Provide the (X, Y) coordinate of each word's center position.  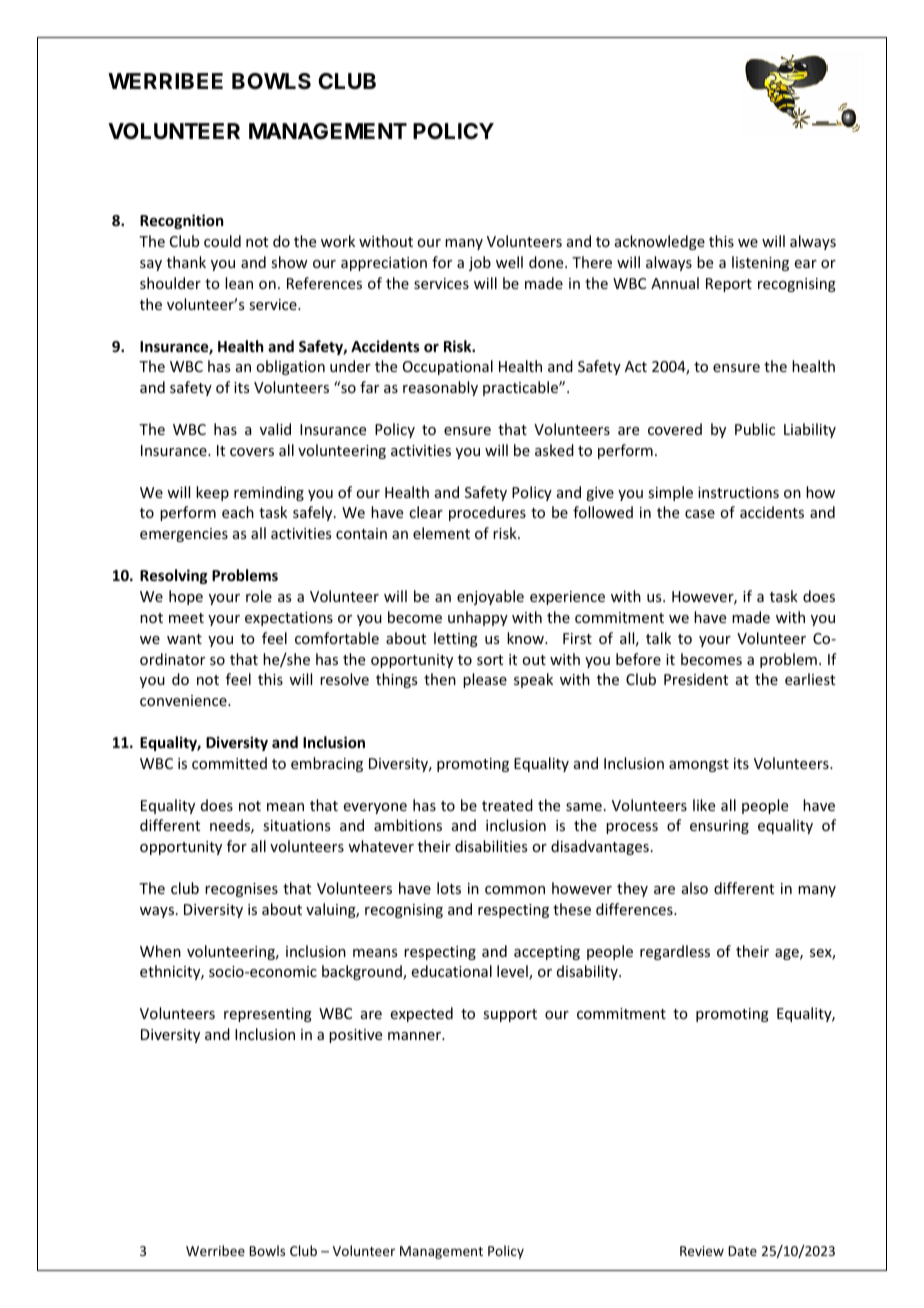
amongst (699, 765)
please (485, 680)
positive (355, 1036)
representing (268, 1015)
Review (702, 1251)
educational (452, 971)
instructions (738, 492)
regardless (675, 952)
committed (229, 763)
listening (760, 263)
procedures (487, 513)
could (222, 241)
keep (212, 493)
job (480, 263)
